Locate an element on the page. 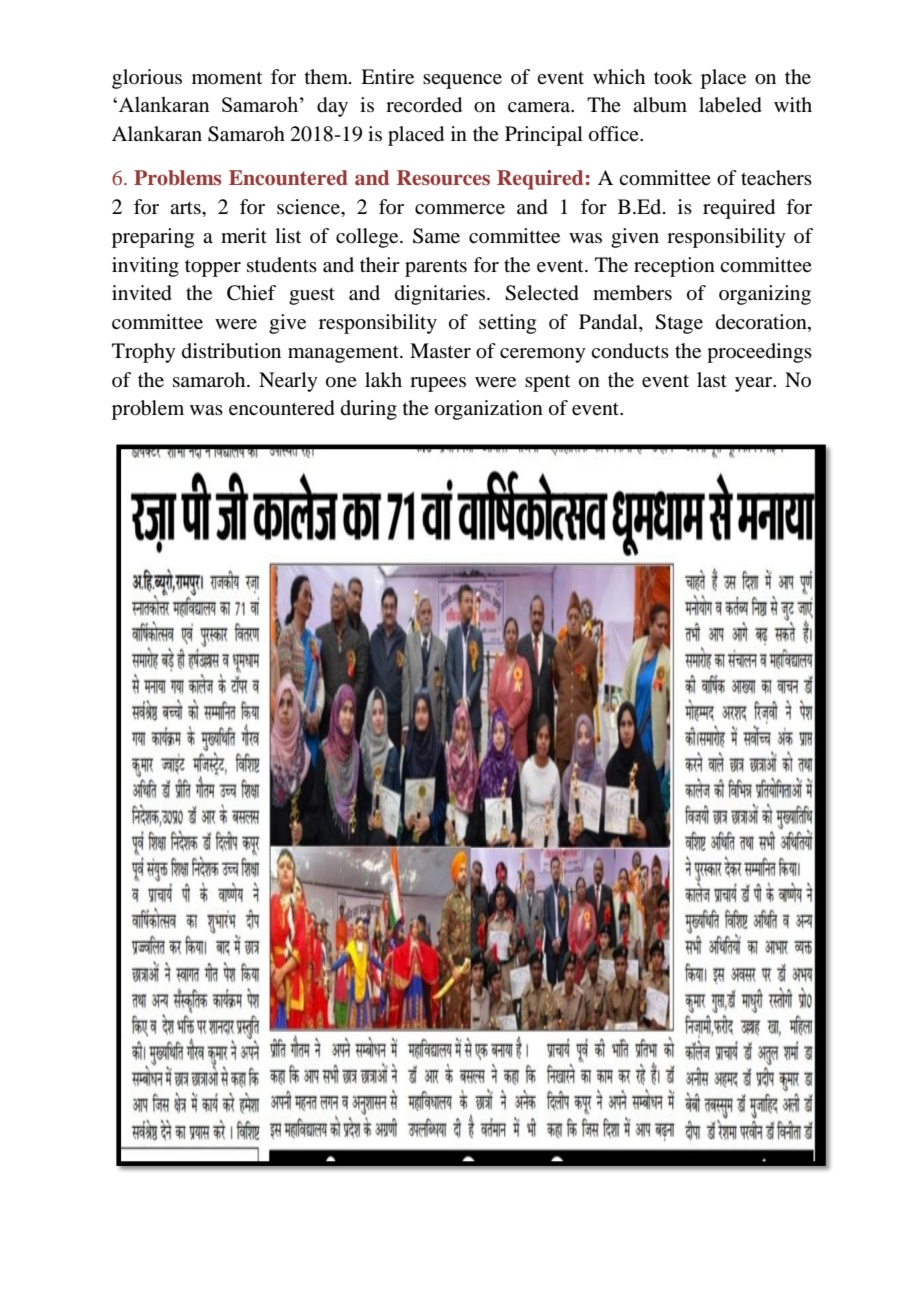 The height and width of the page is (1308, 924). merit is located at coordinates (244, 236).
